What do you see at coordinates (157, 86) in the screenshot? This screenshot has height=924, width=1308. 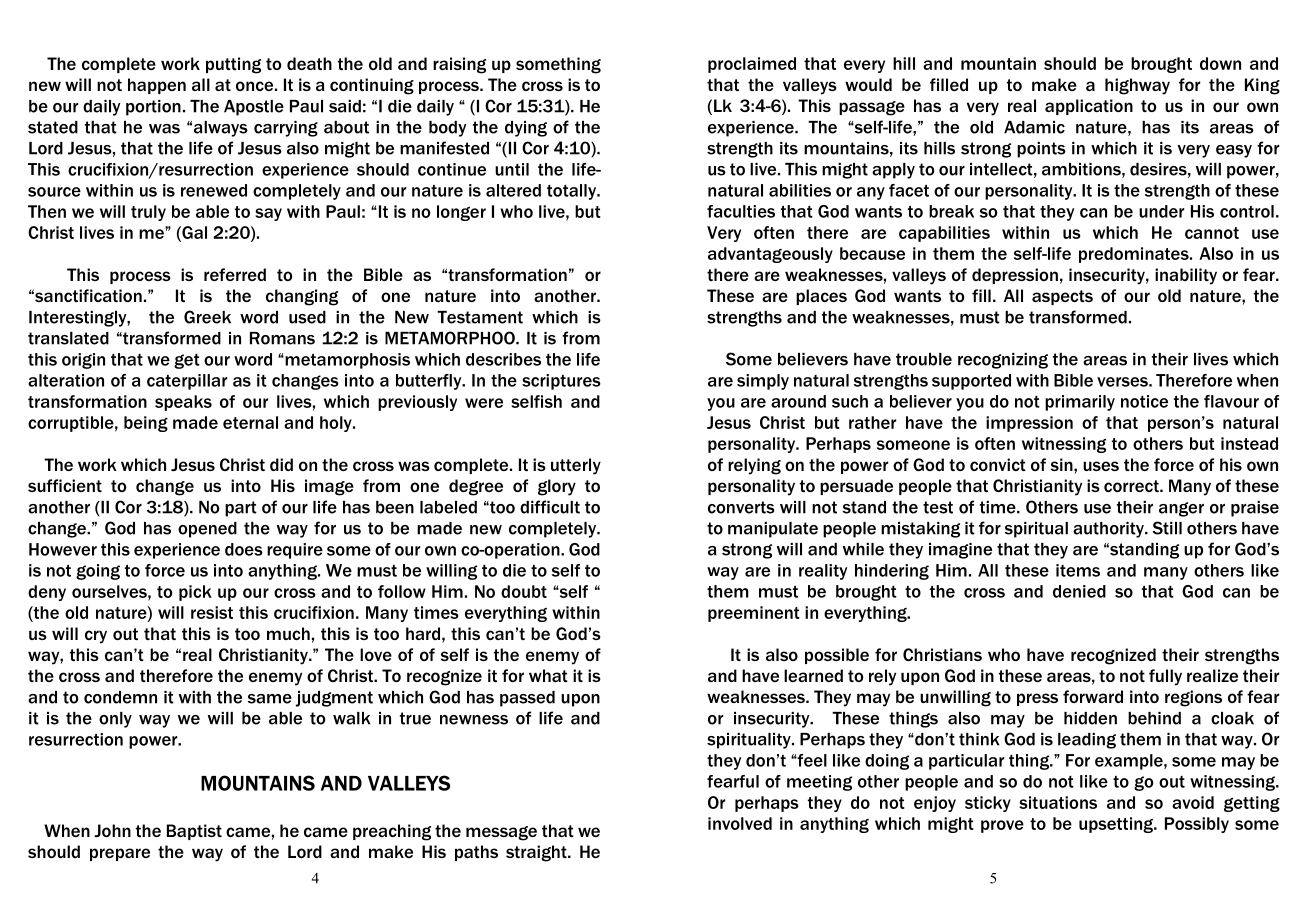 I see `happen` at bounding box center [157, 86].
